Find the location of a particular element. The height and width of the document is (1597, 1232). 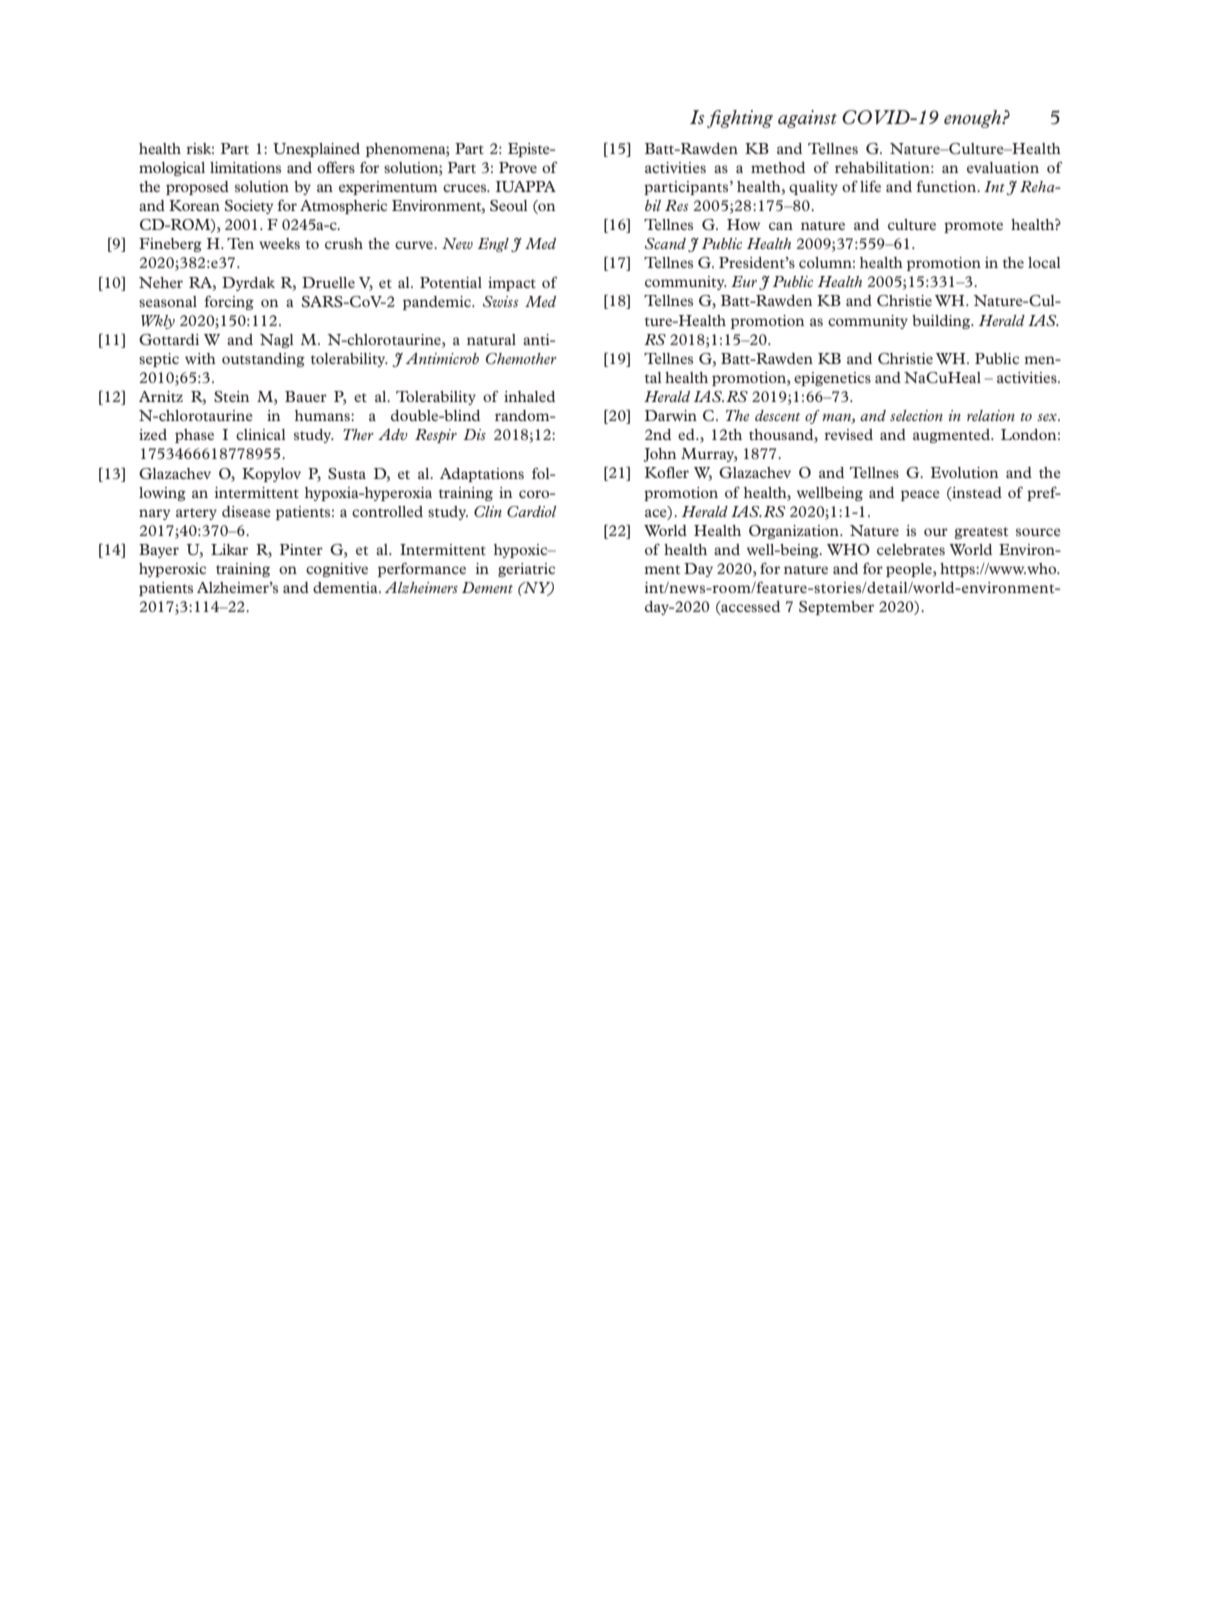

weeks is located at coordinates (279, 243).
